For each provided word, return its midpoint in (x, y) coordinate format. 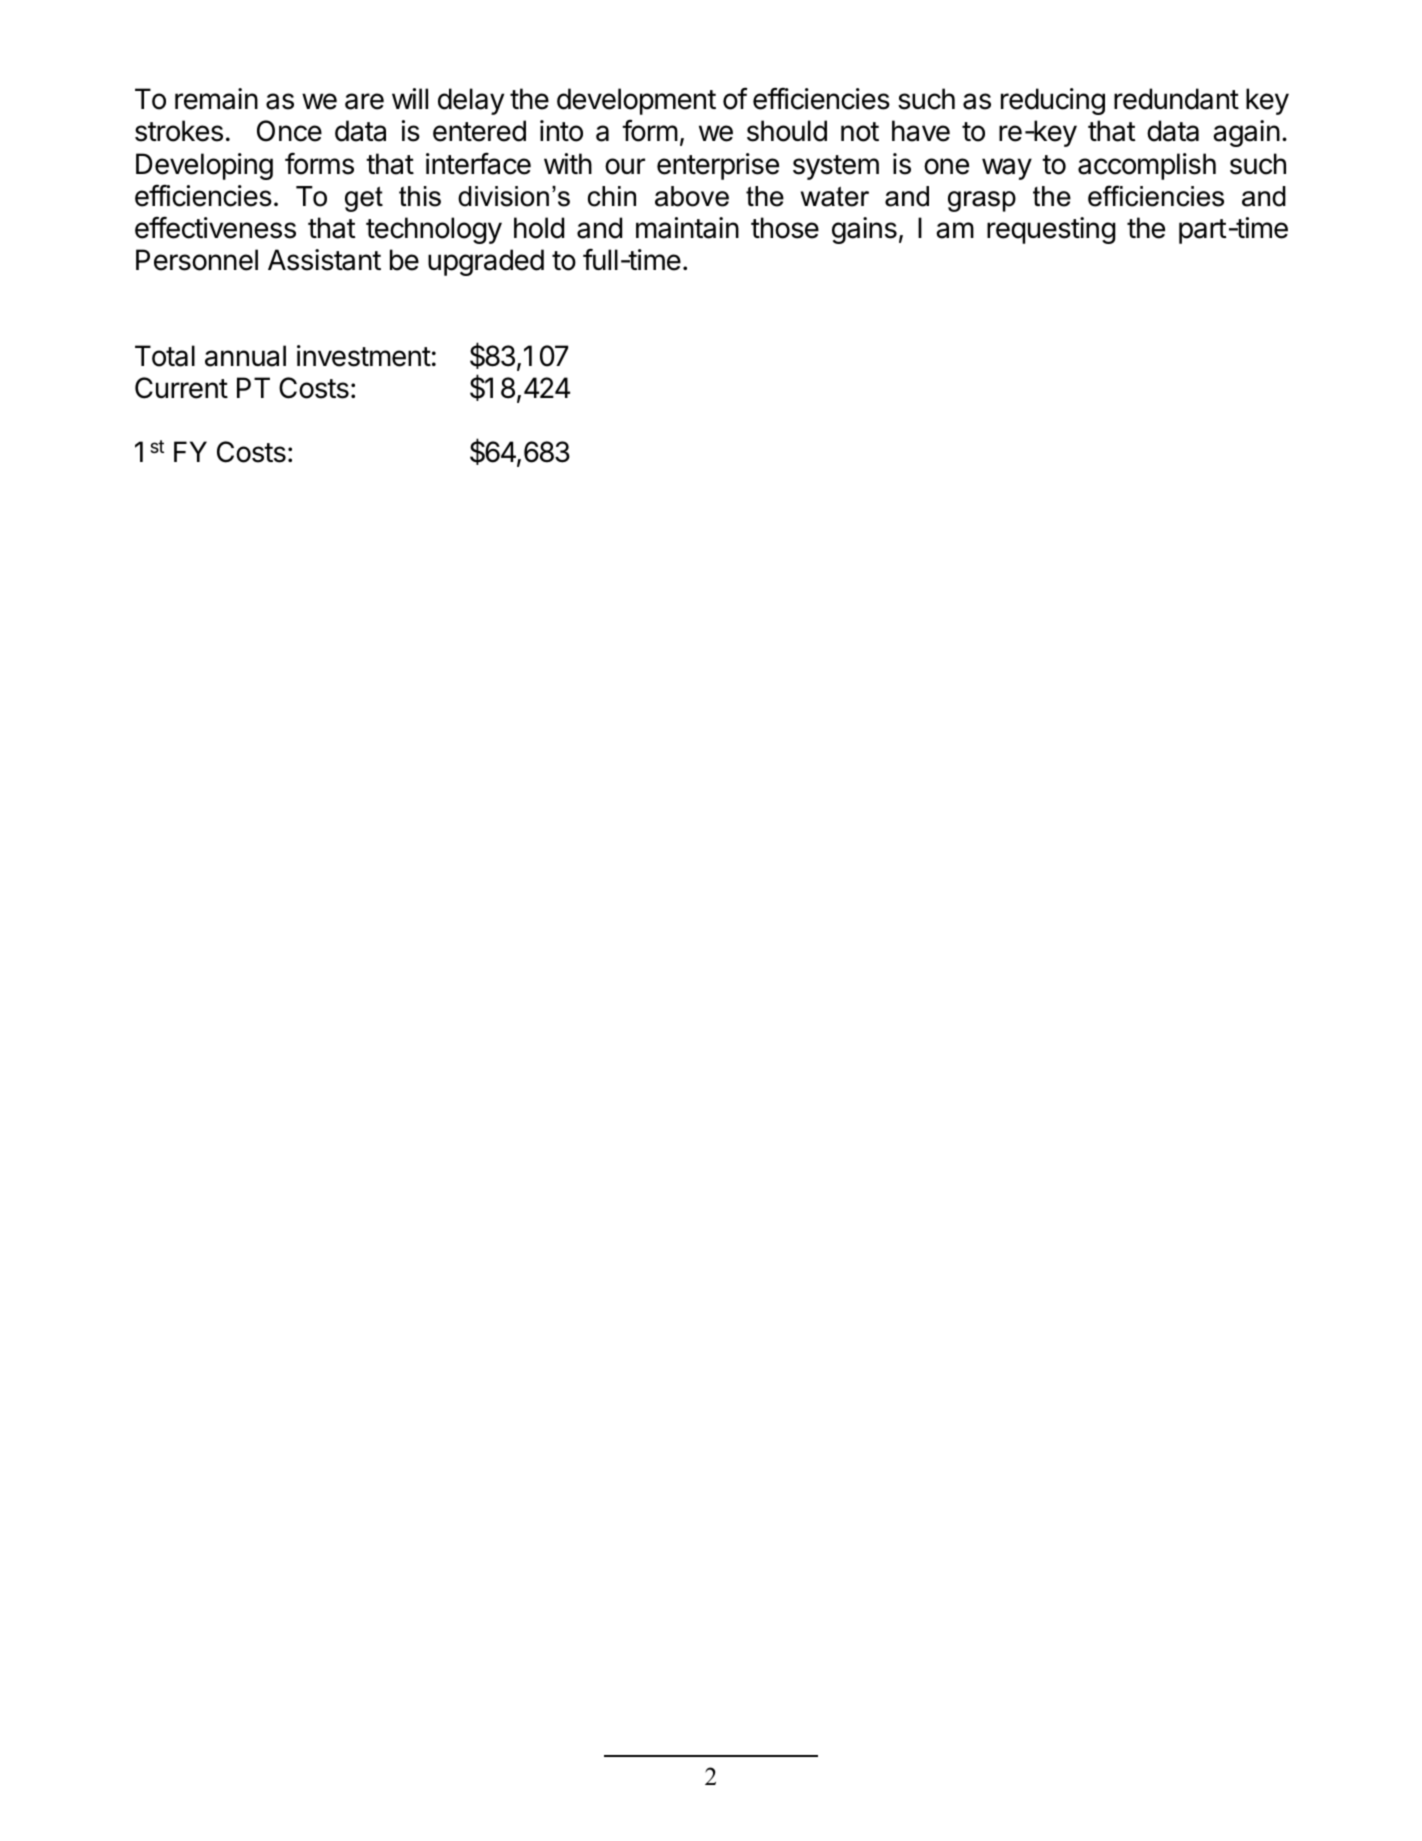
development (636, 101)
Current (181, 388)
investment (364, 356)
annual (245, 356)
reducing (1053, 101)
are (364, 101)
